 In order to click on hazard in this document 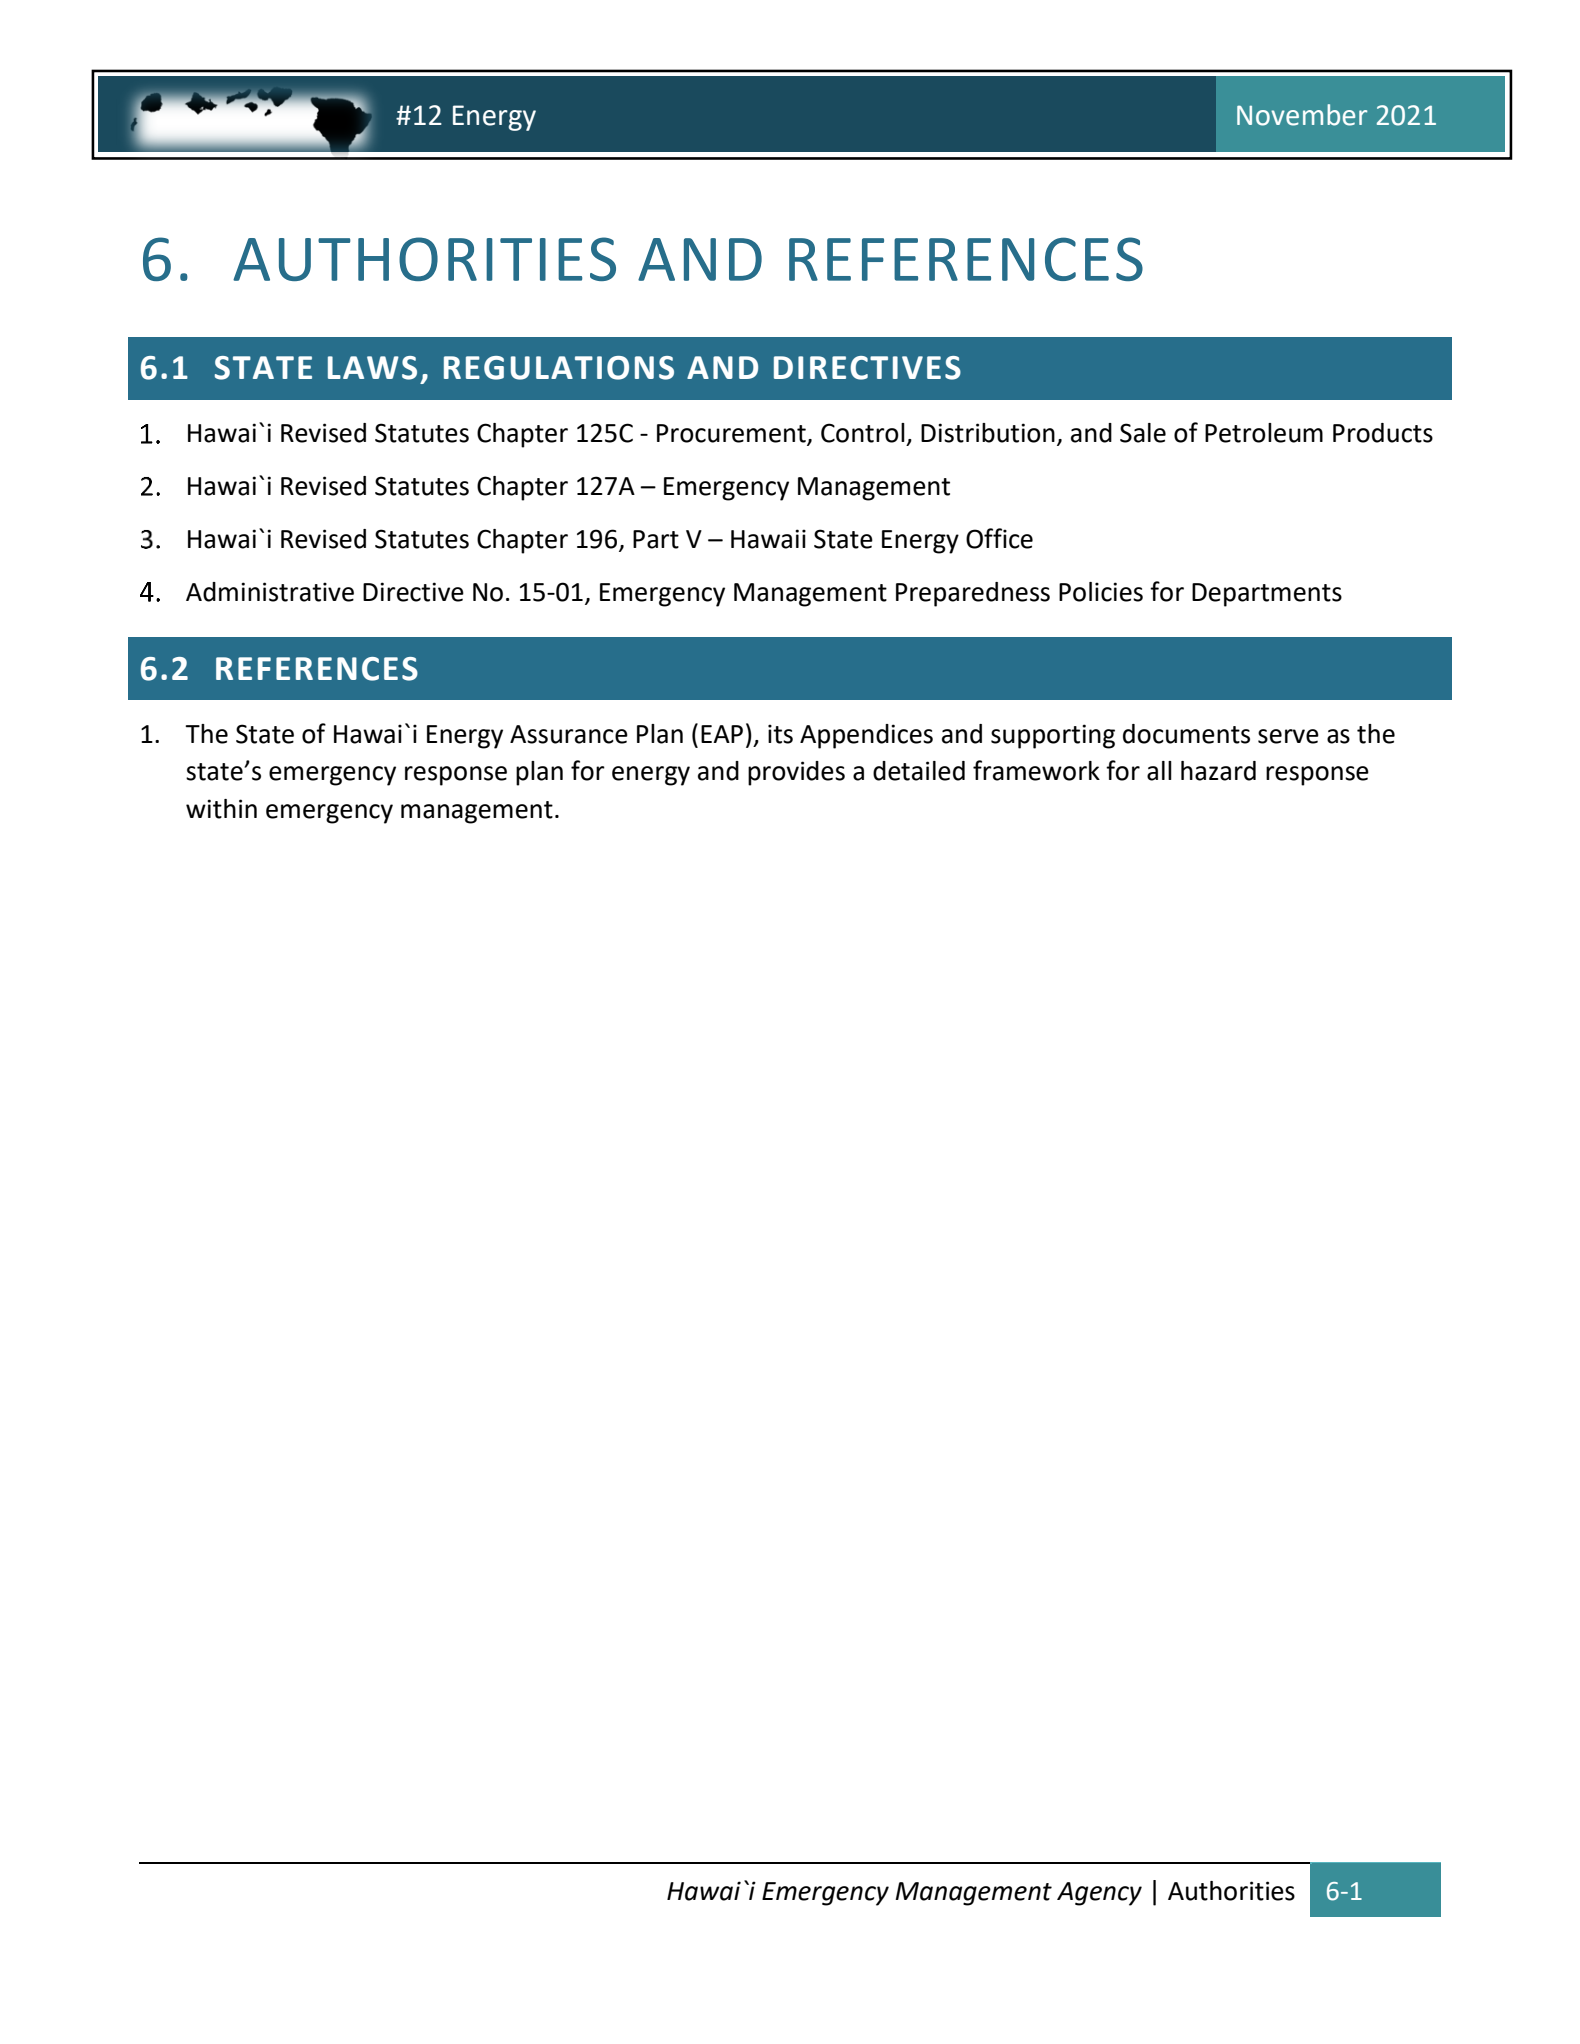, I will do `click(1218, 771)`.
